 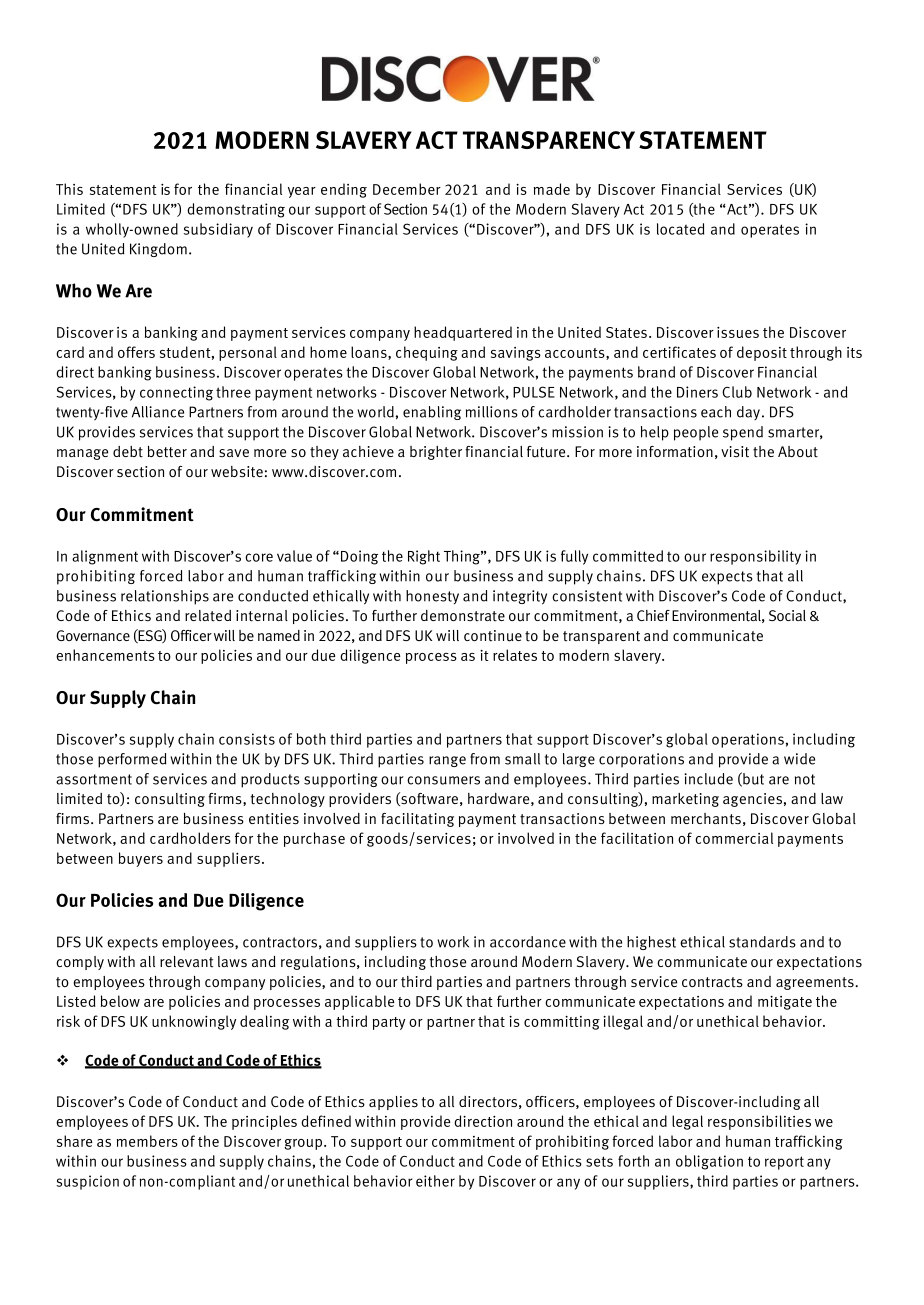 What do you see at coordinates (236, 210) in the image?
I see `demonstrating` at bounding box center [236, 210].
